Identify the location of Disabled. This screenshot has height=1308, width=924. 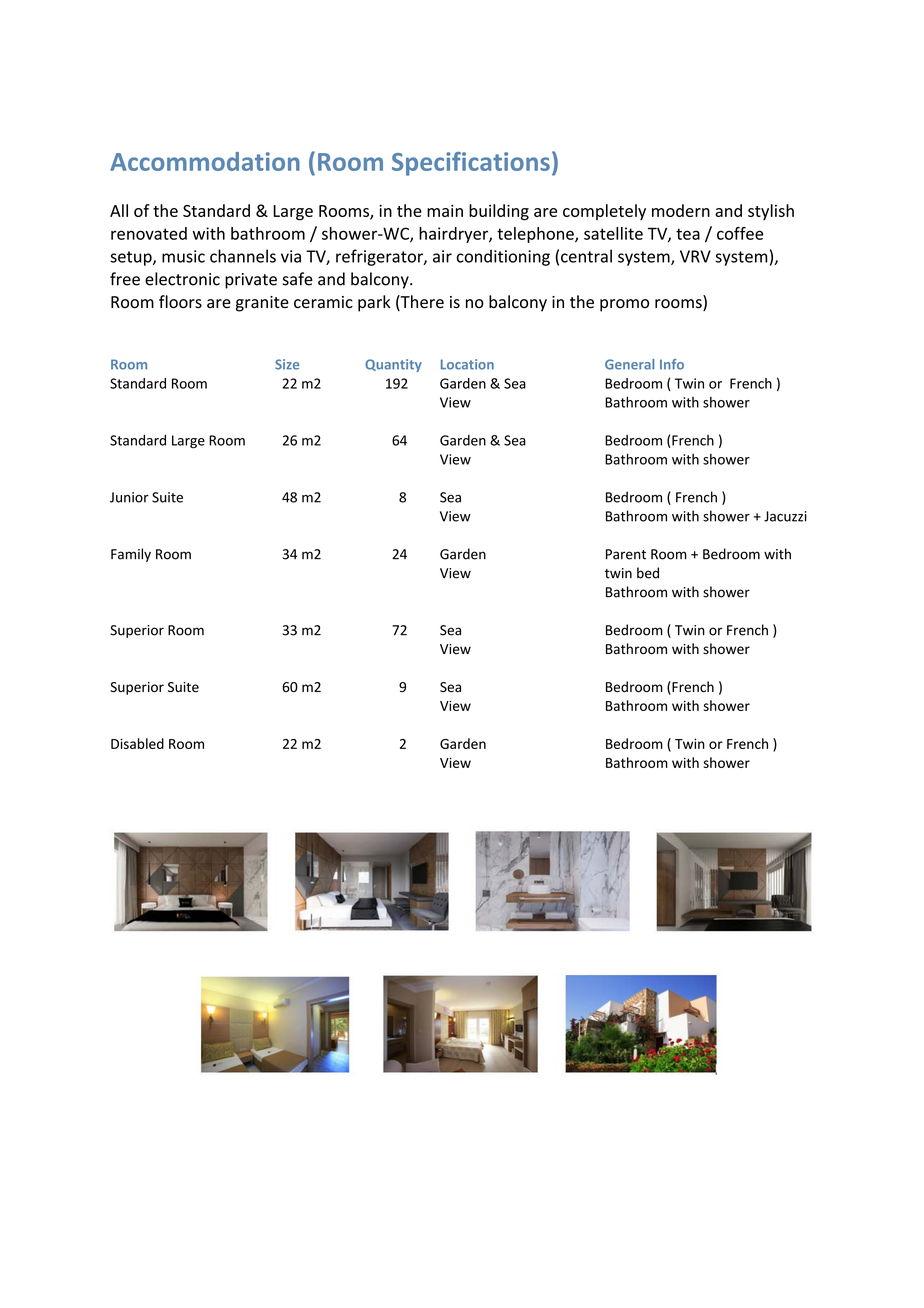
(137, 743).
